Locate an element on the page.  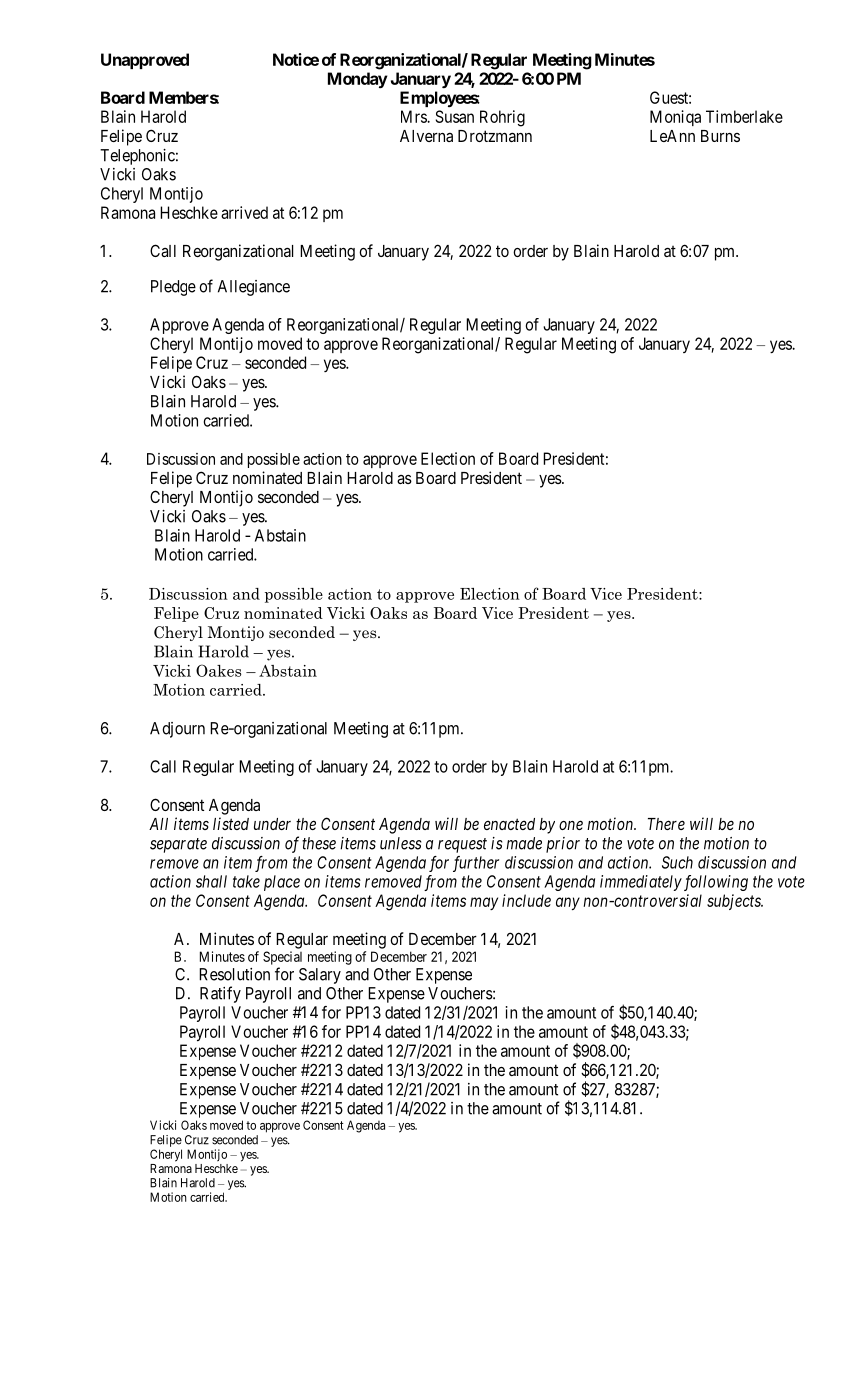
Burns is located at coordinates (720, 136).
